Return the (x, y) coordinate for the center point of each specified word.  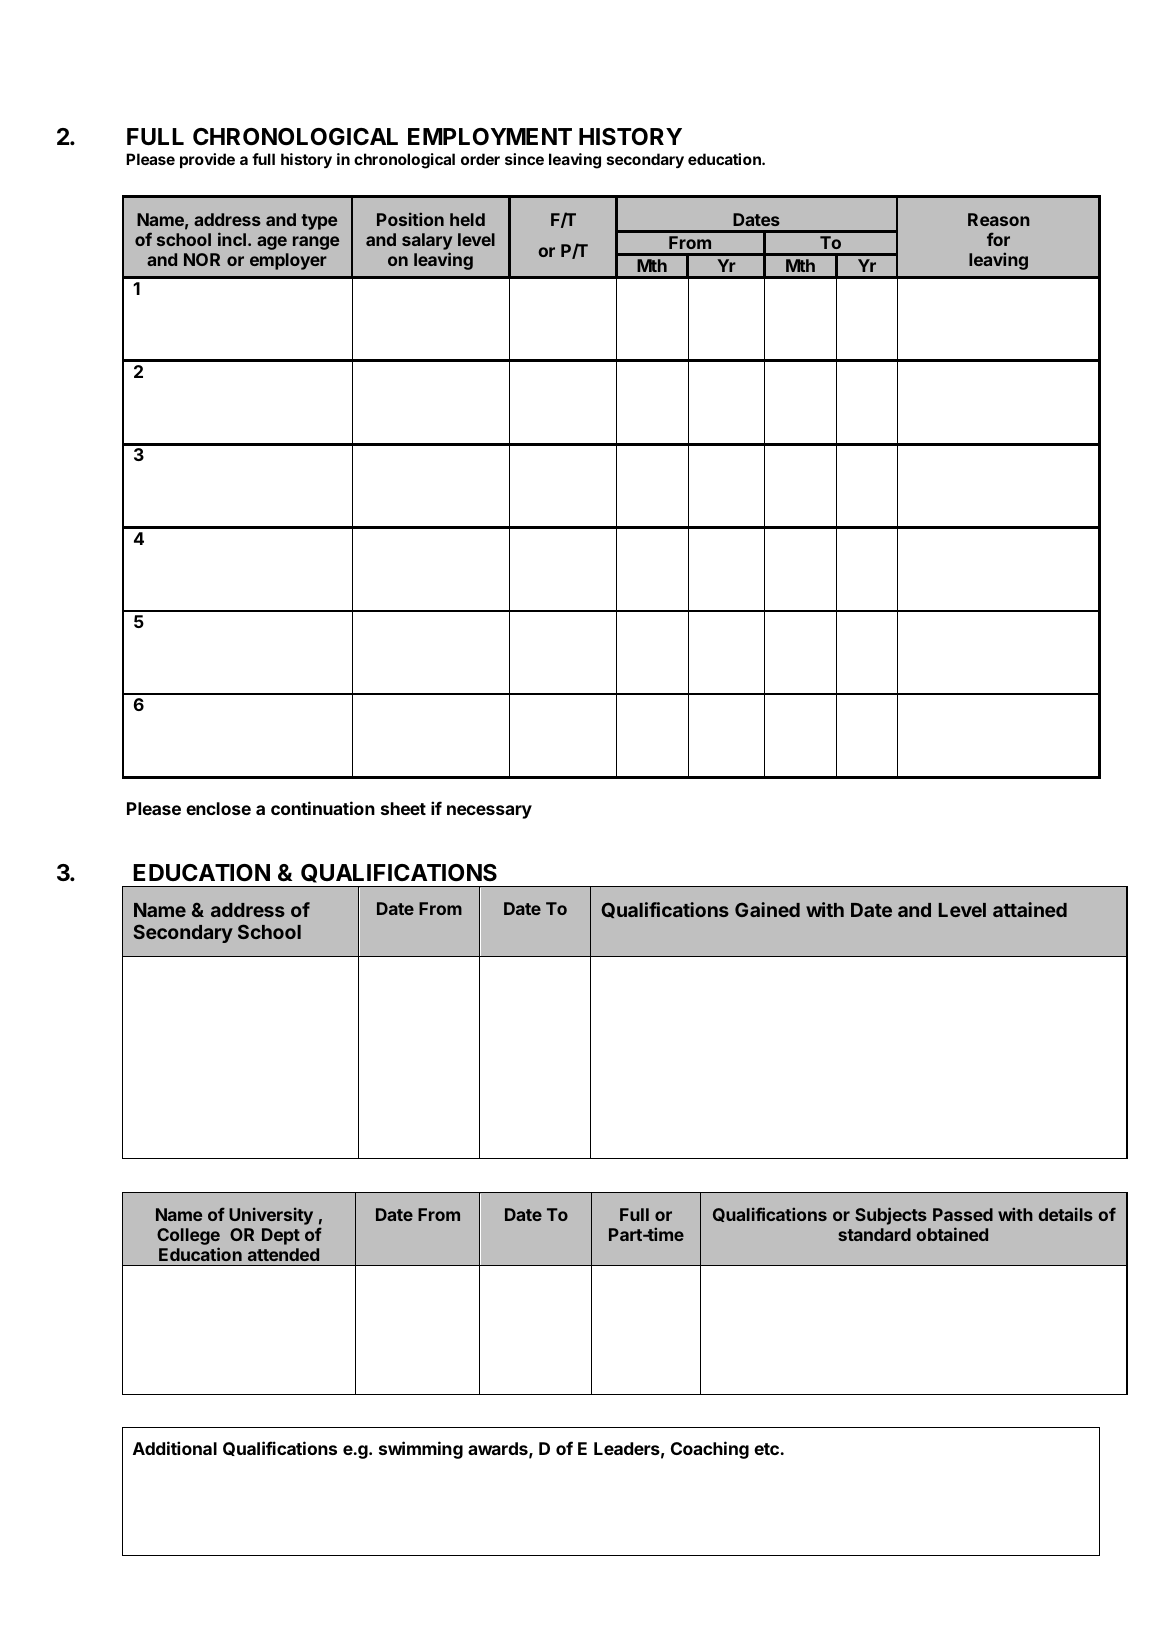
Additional (175, 1448)
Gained (767, 909)
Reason (999, 219)
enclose (218, 808)
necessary (489, 812)
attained (1030, 909)
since (524, 159)
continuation (323, 808)
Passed (963, 1214)
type (319, 222)
